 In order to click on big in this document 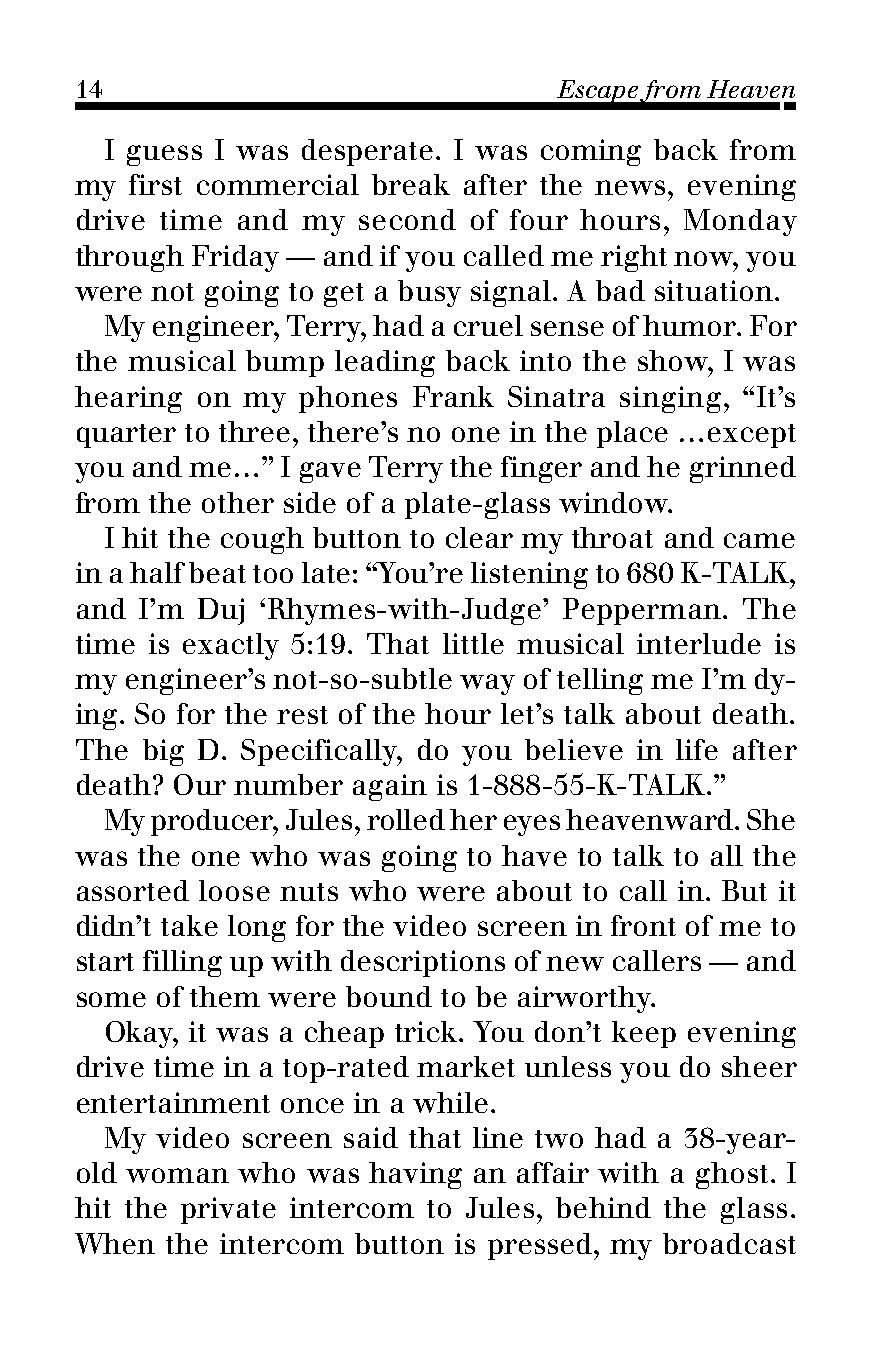, I will do `click(163, 752)`.
